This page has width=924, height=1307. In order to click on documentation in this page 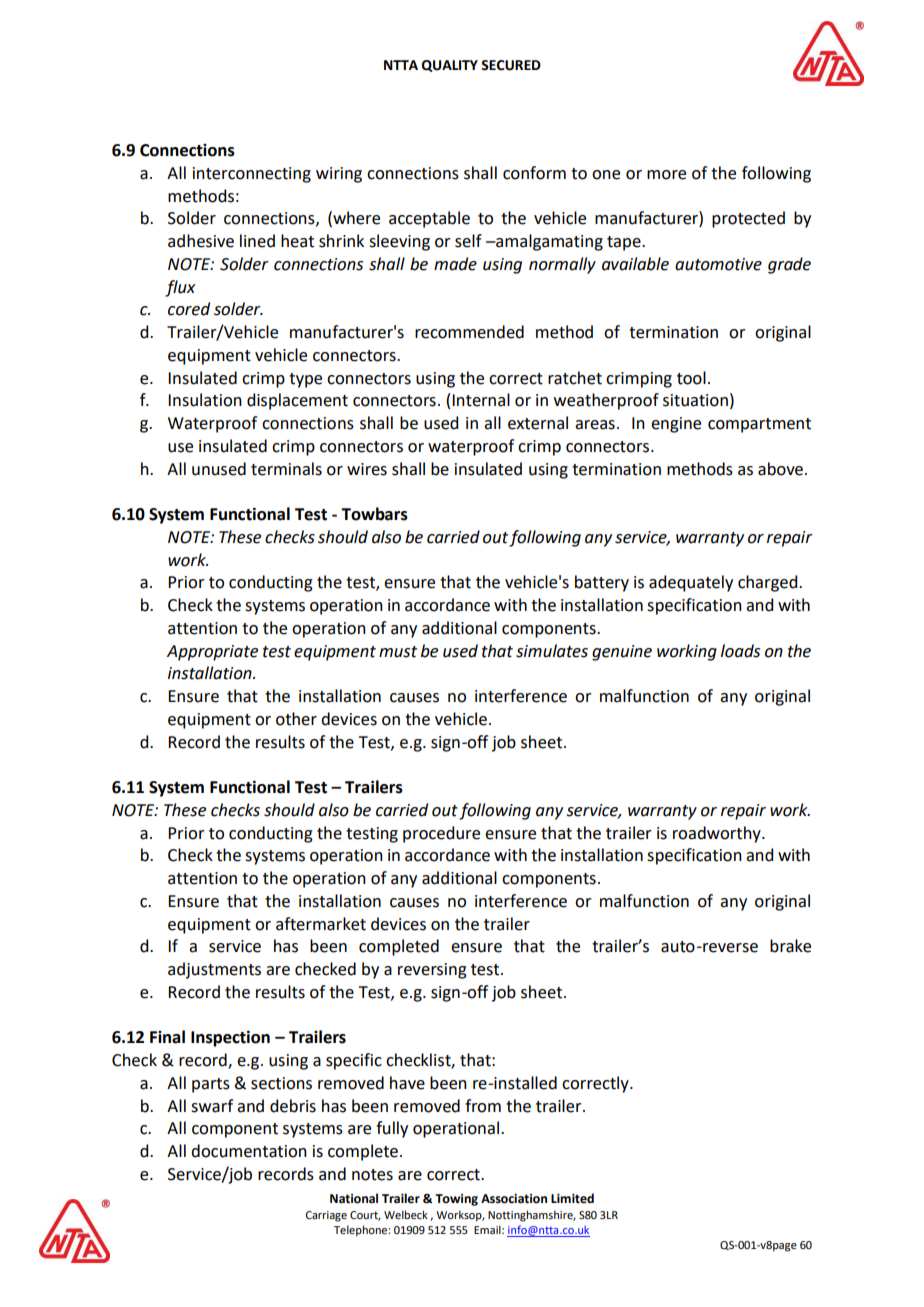, I will do `click(249, 1151)`.
